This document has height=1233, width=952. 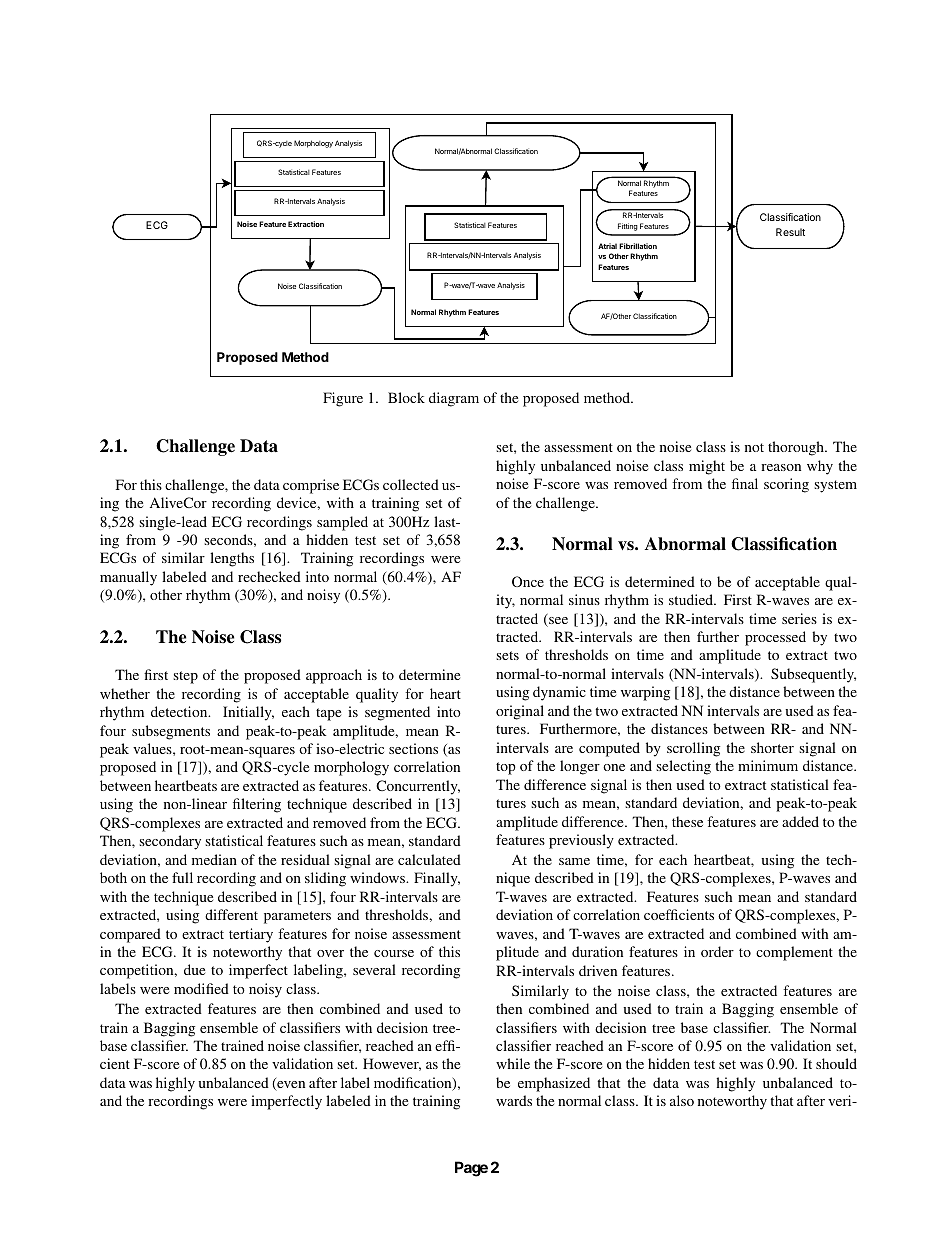 I want to click on Atrial, so click(x=607, y=246).
